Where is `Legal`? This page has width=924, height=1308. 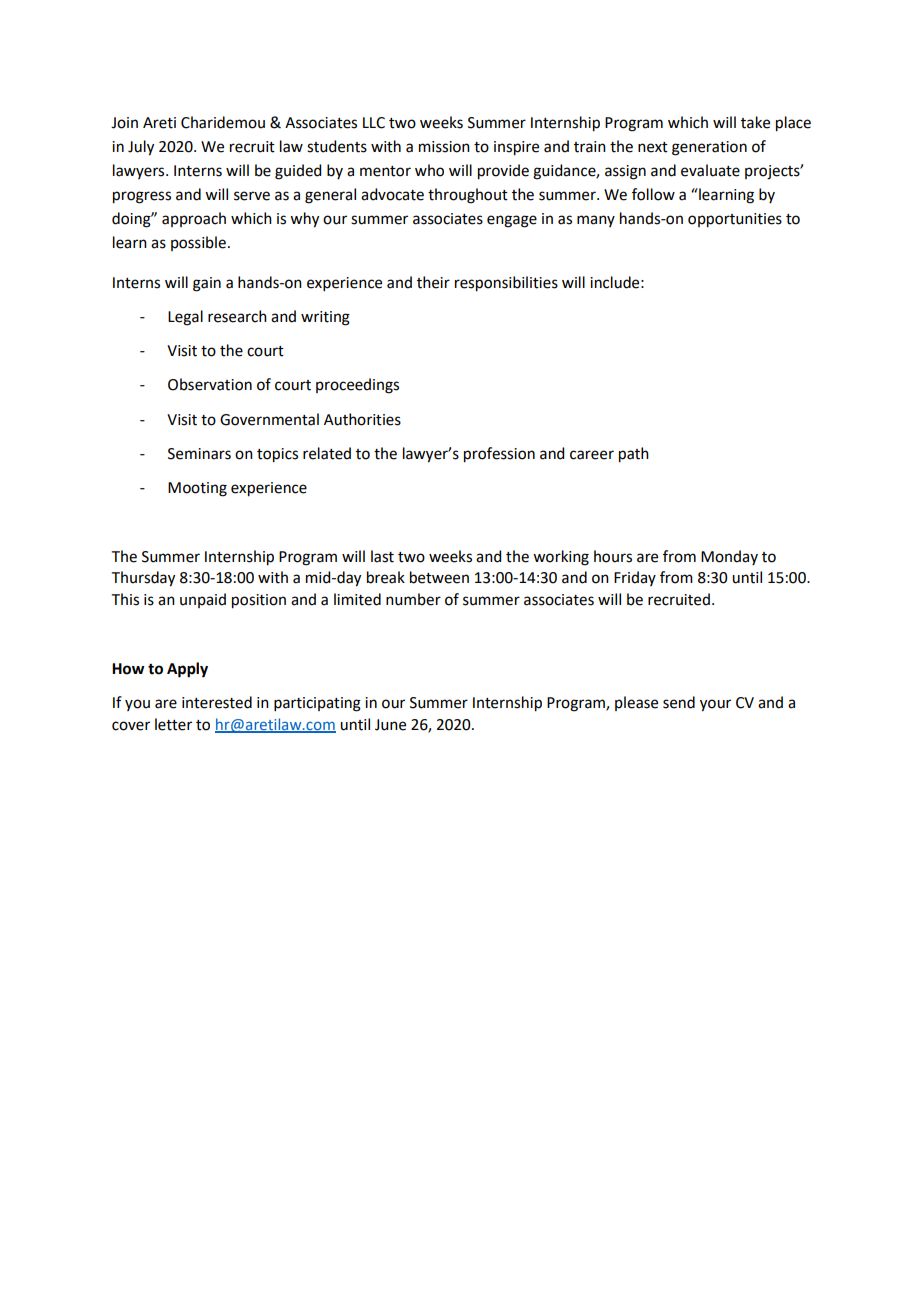 Legal is located at coordinates (185, 318).
